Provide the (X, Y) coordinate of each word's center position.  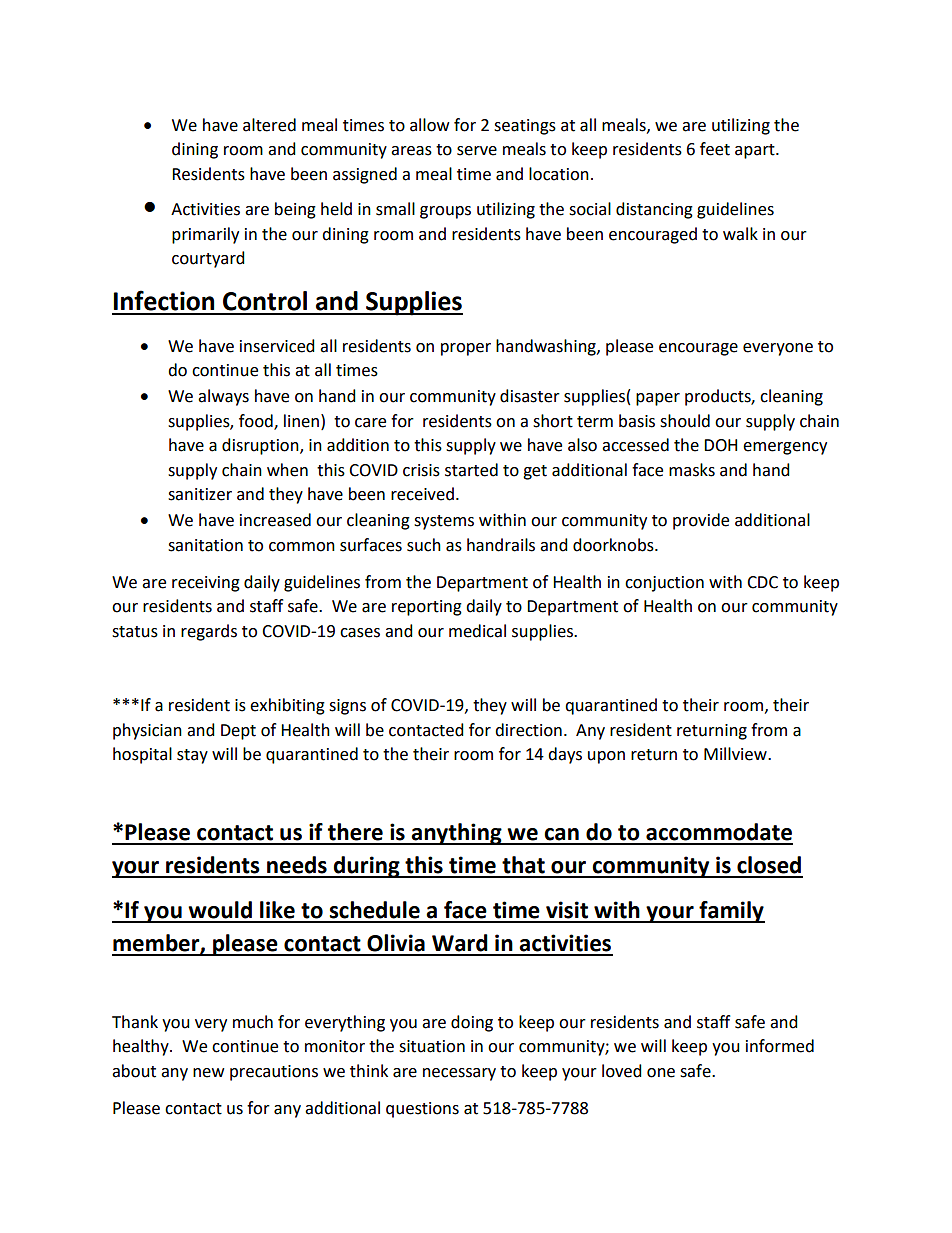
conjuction (664, 584)
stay (192, 756)
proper (466, 349)
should (685, 421)
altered (269, 125)
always (223, 397)
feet (715, 149)
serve (477, 151)
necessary (459, 1074)
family (731, 912)
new (208, 1073)
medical (477, 631)
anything (456, 834)
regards (209, 632)
